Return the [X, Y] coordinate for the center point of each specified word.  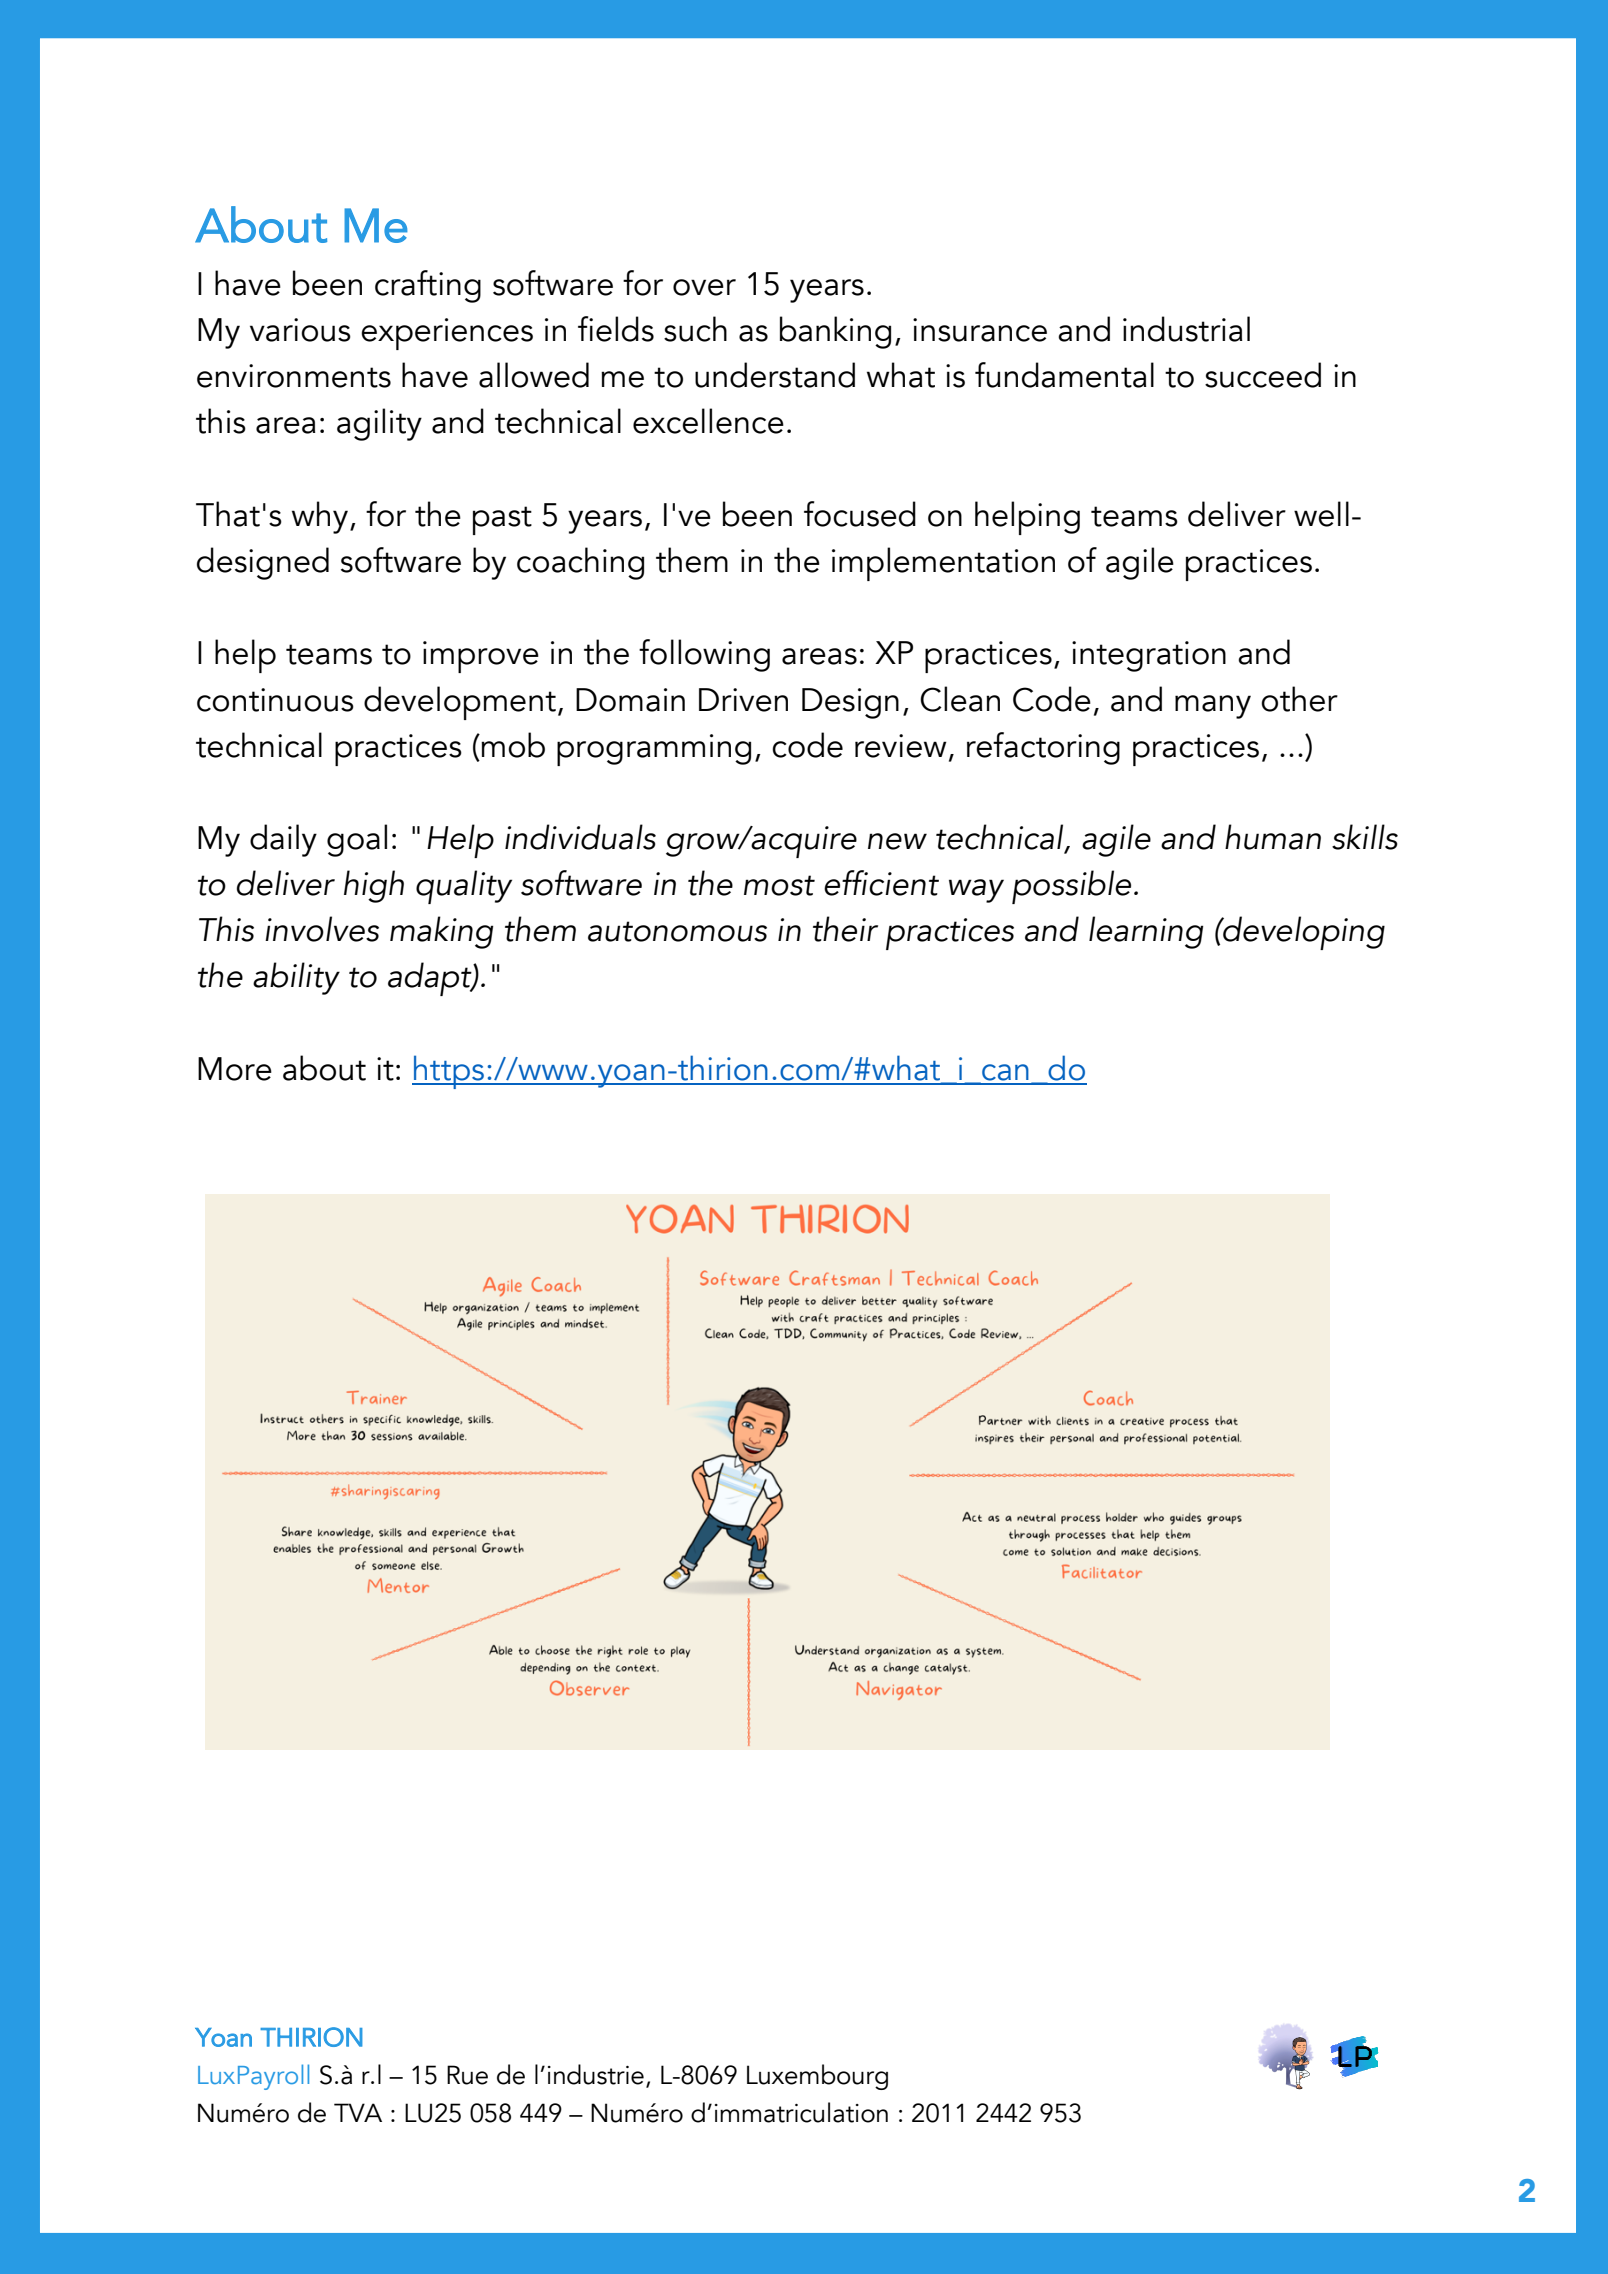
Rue [467, 2075]
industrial [1186, 329]
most [779, 885]
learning [1146, 932]
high [374, 886]
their [845, 929]
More [235, 1069]
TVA [358, 2112]
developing [1303, 933]
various [300, 330]
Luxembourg [817, 2077]
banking [835, 332]
